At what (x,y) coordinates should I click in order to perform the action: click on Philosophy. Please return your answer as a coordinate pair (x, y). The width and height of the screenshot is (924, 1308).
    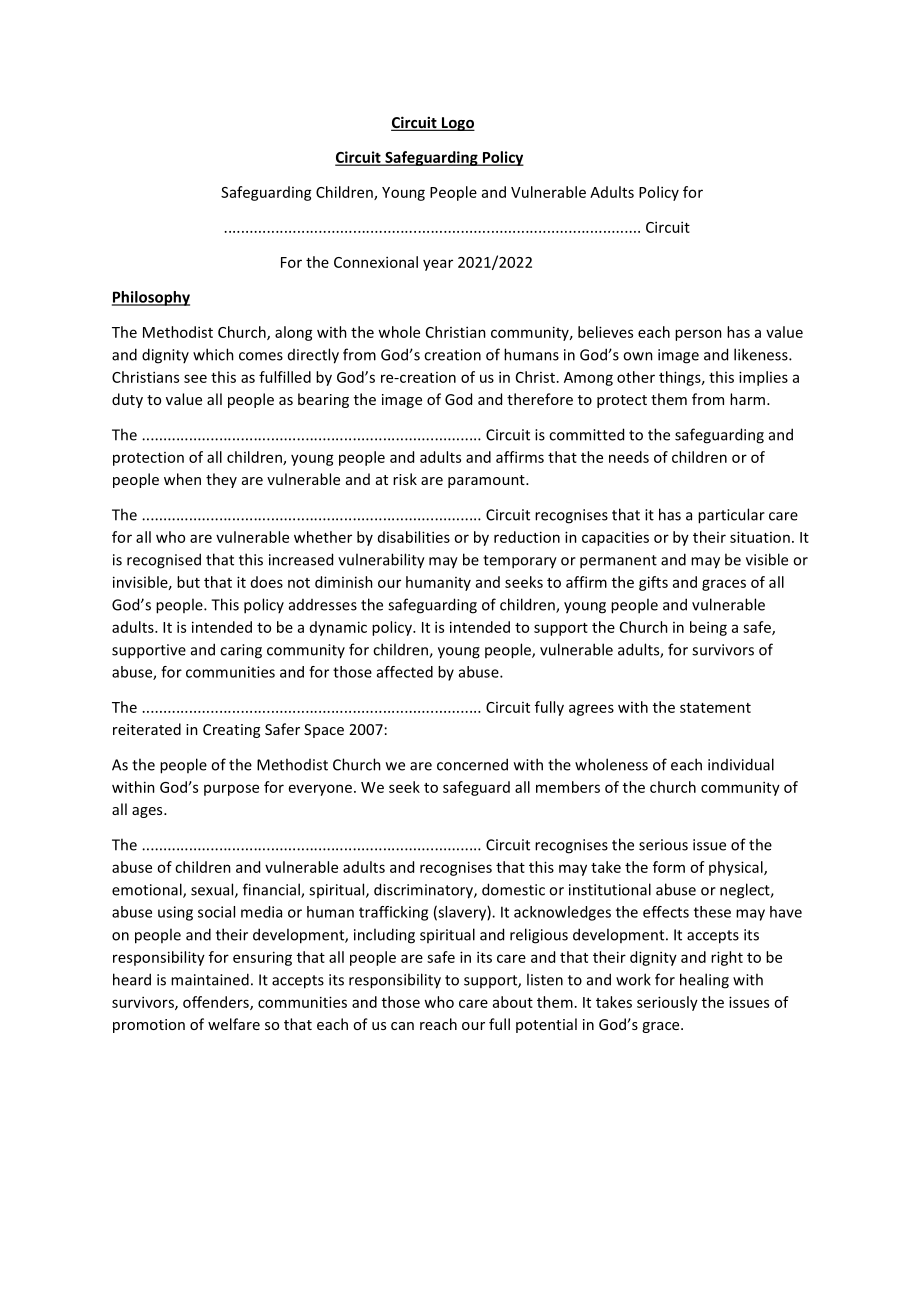
    Looking at the image, I should click on (151, 298).
